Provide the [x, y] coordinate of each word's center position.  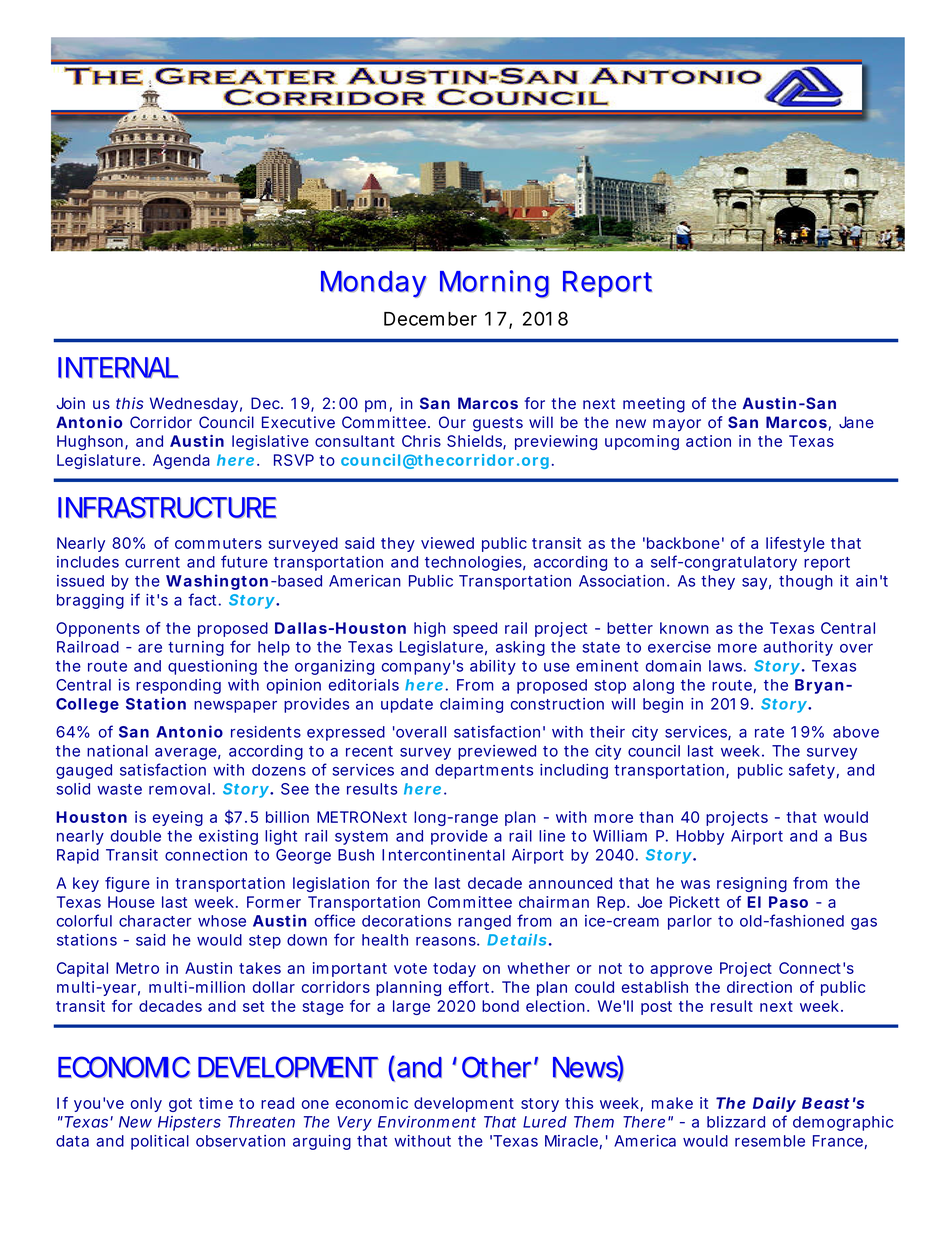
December [430, 319]
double [136, 836]
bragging [90, 601]
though [806, 582]
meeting [654, 405]
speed [475, 629]
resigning [752, 884]
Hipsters [189, 1123]
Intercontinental [443, 855]
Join [71, 403]
